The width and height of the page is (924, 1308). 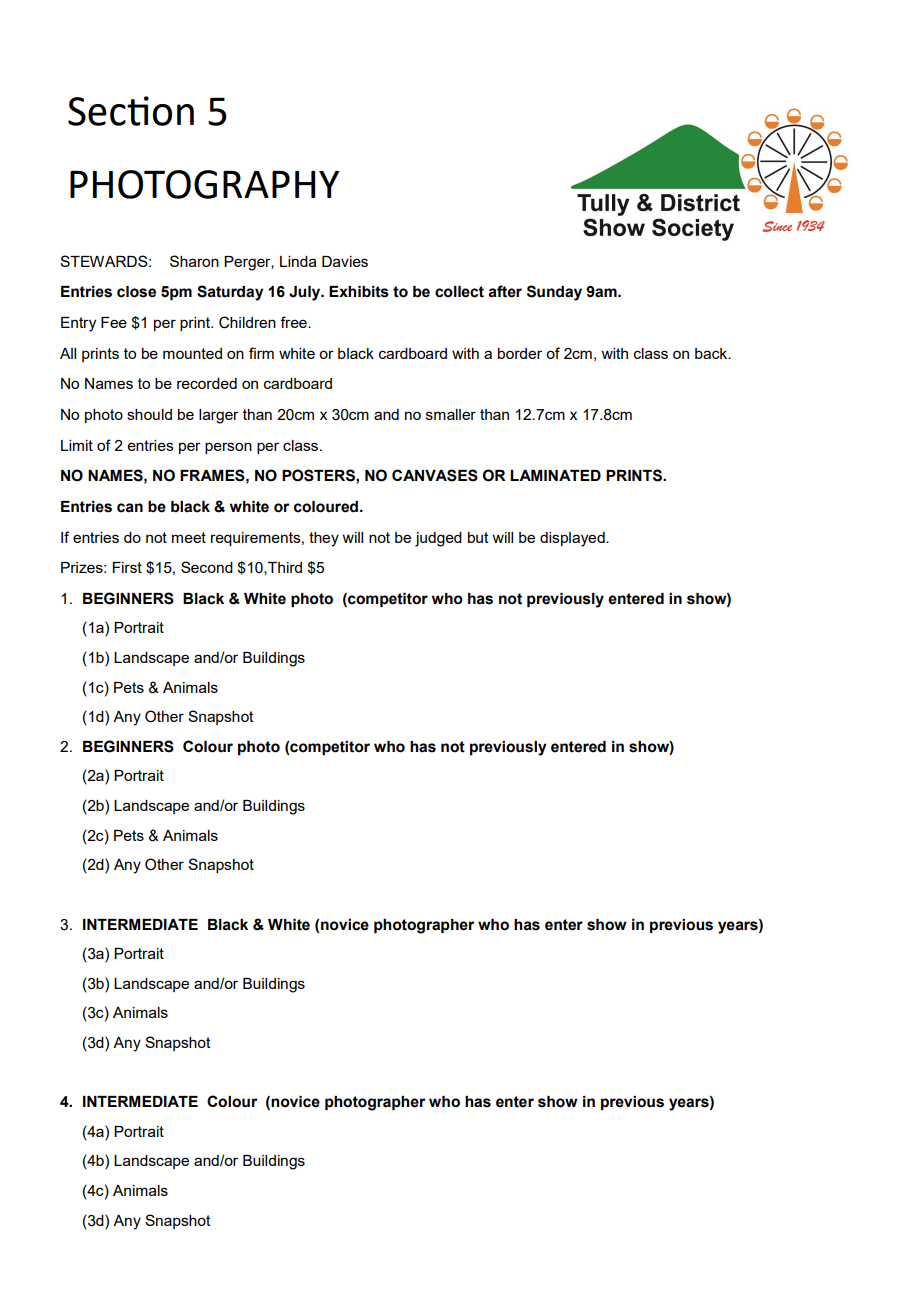 I want to click on mounted, so click(x=192, y=353).
